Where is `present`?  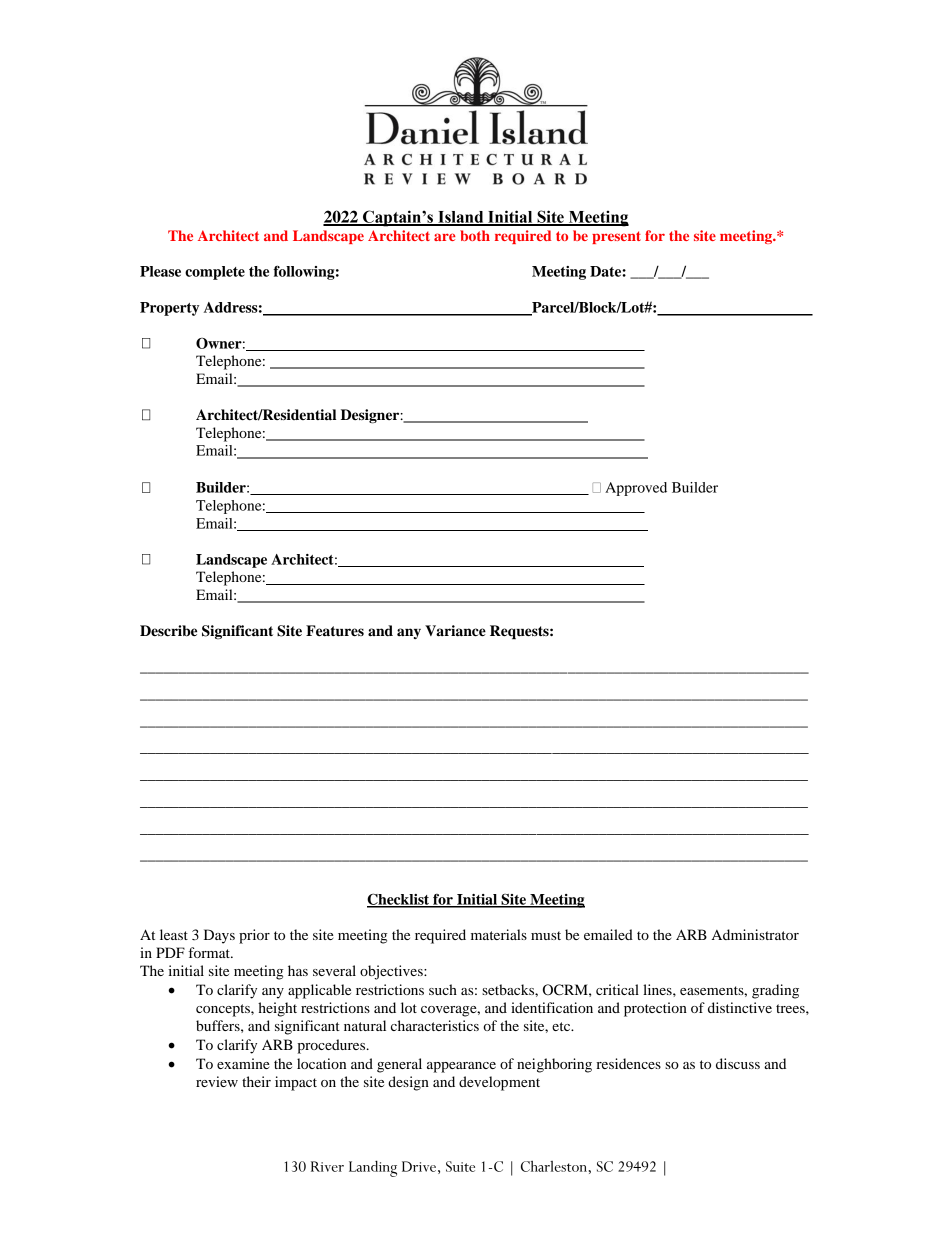
present is located at coordinates (616, 237).
